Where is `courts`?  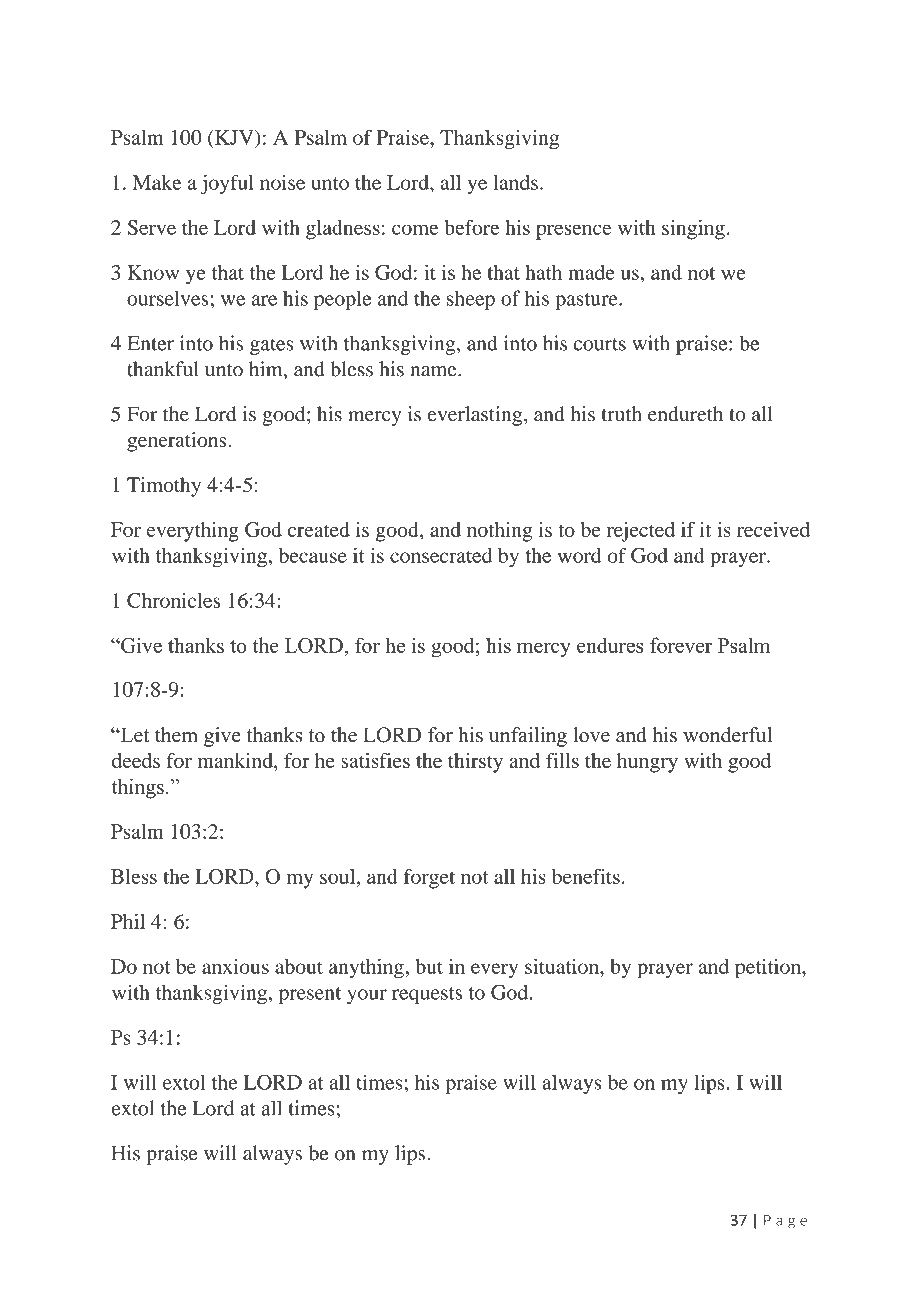 courts is located at coordinates (600, 344).
